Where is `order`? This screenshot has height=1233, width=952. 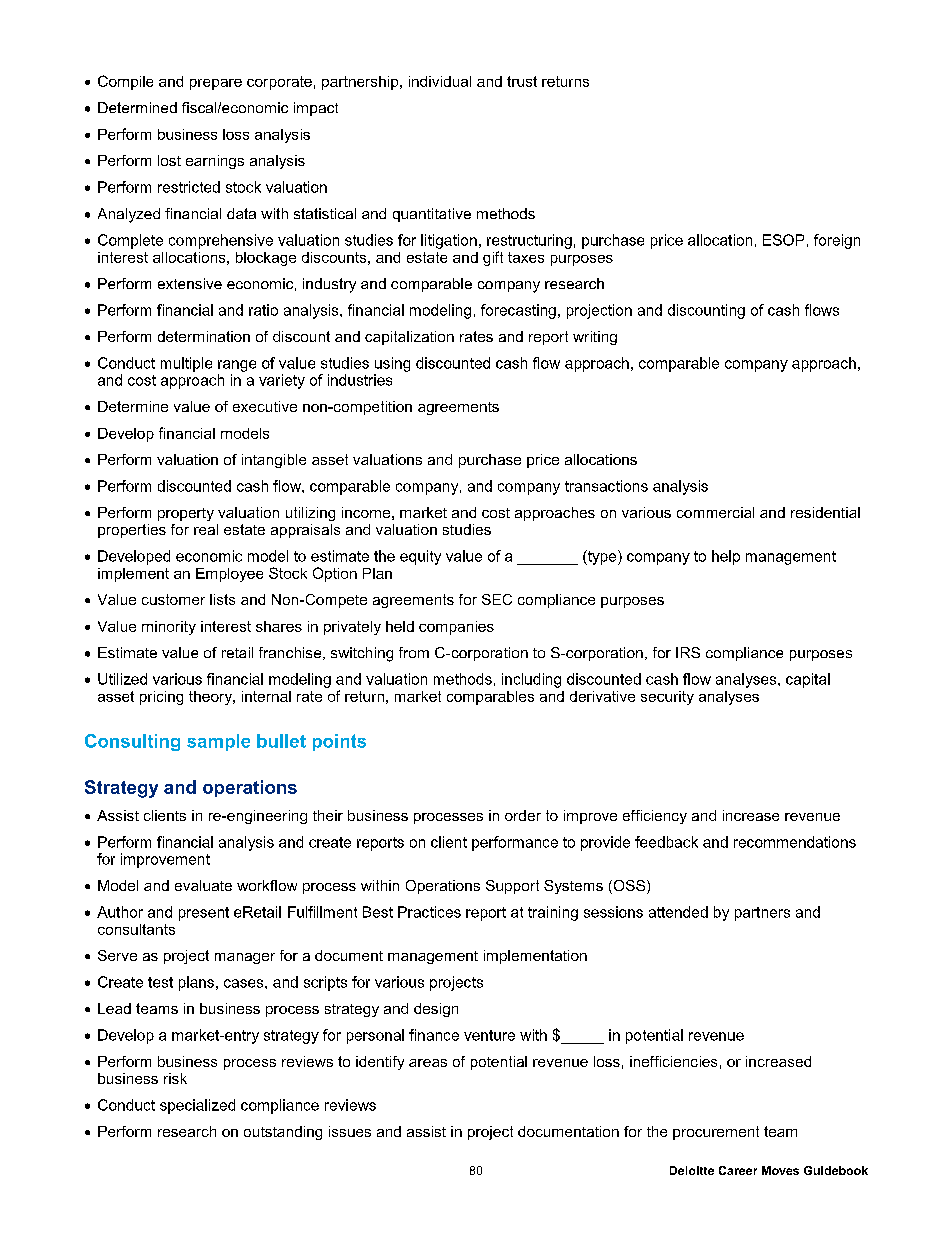
order is located at coordinates (523, 815).
